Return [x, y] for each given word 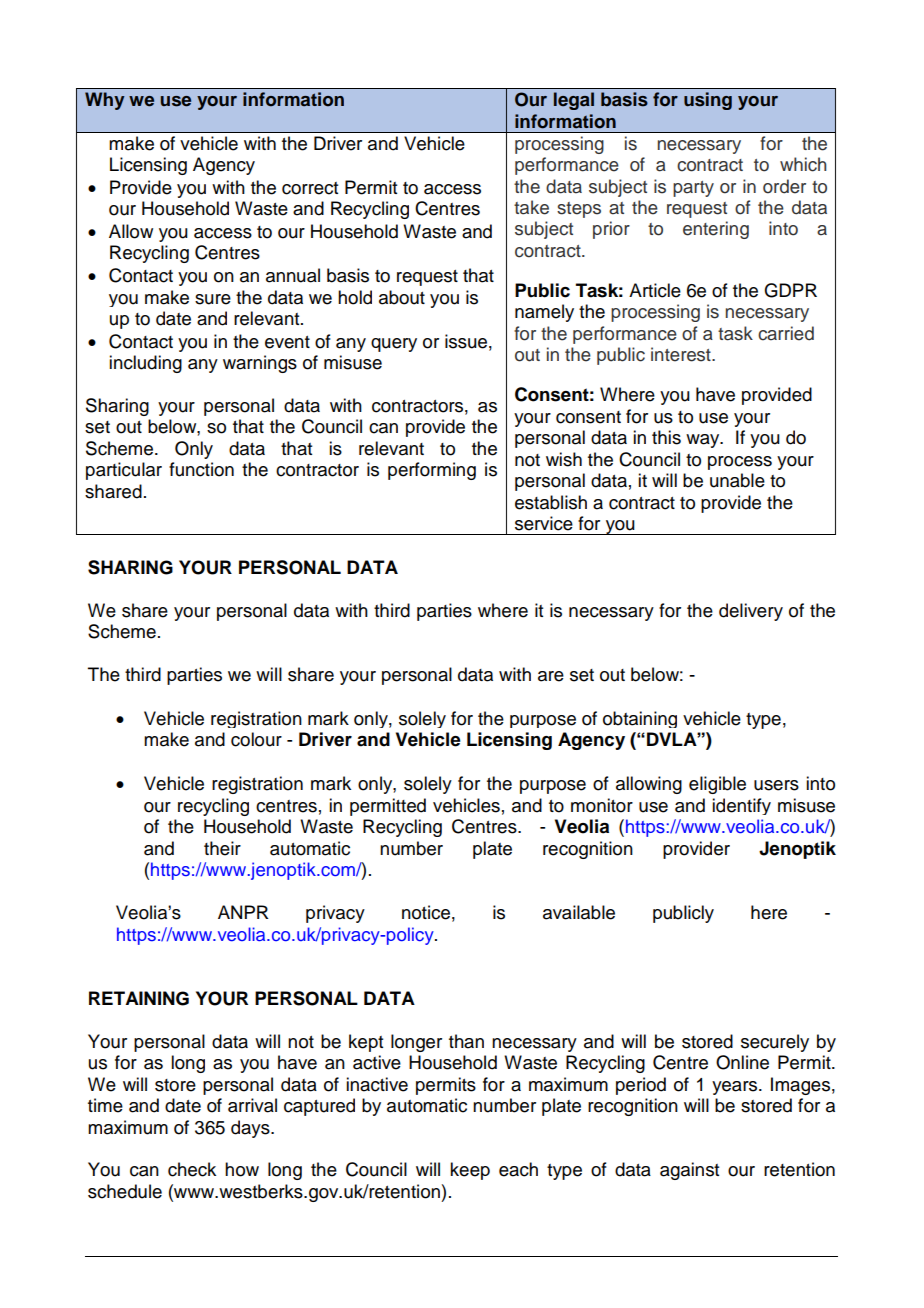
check [192, 1169]
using [708, 101]
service [544, 523]
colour [256, 739]
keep [470, 1171]
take [531, 207]
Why [105, 101]
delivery [751, 612]
